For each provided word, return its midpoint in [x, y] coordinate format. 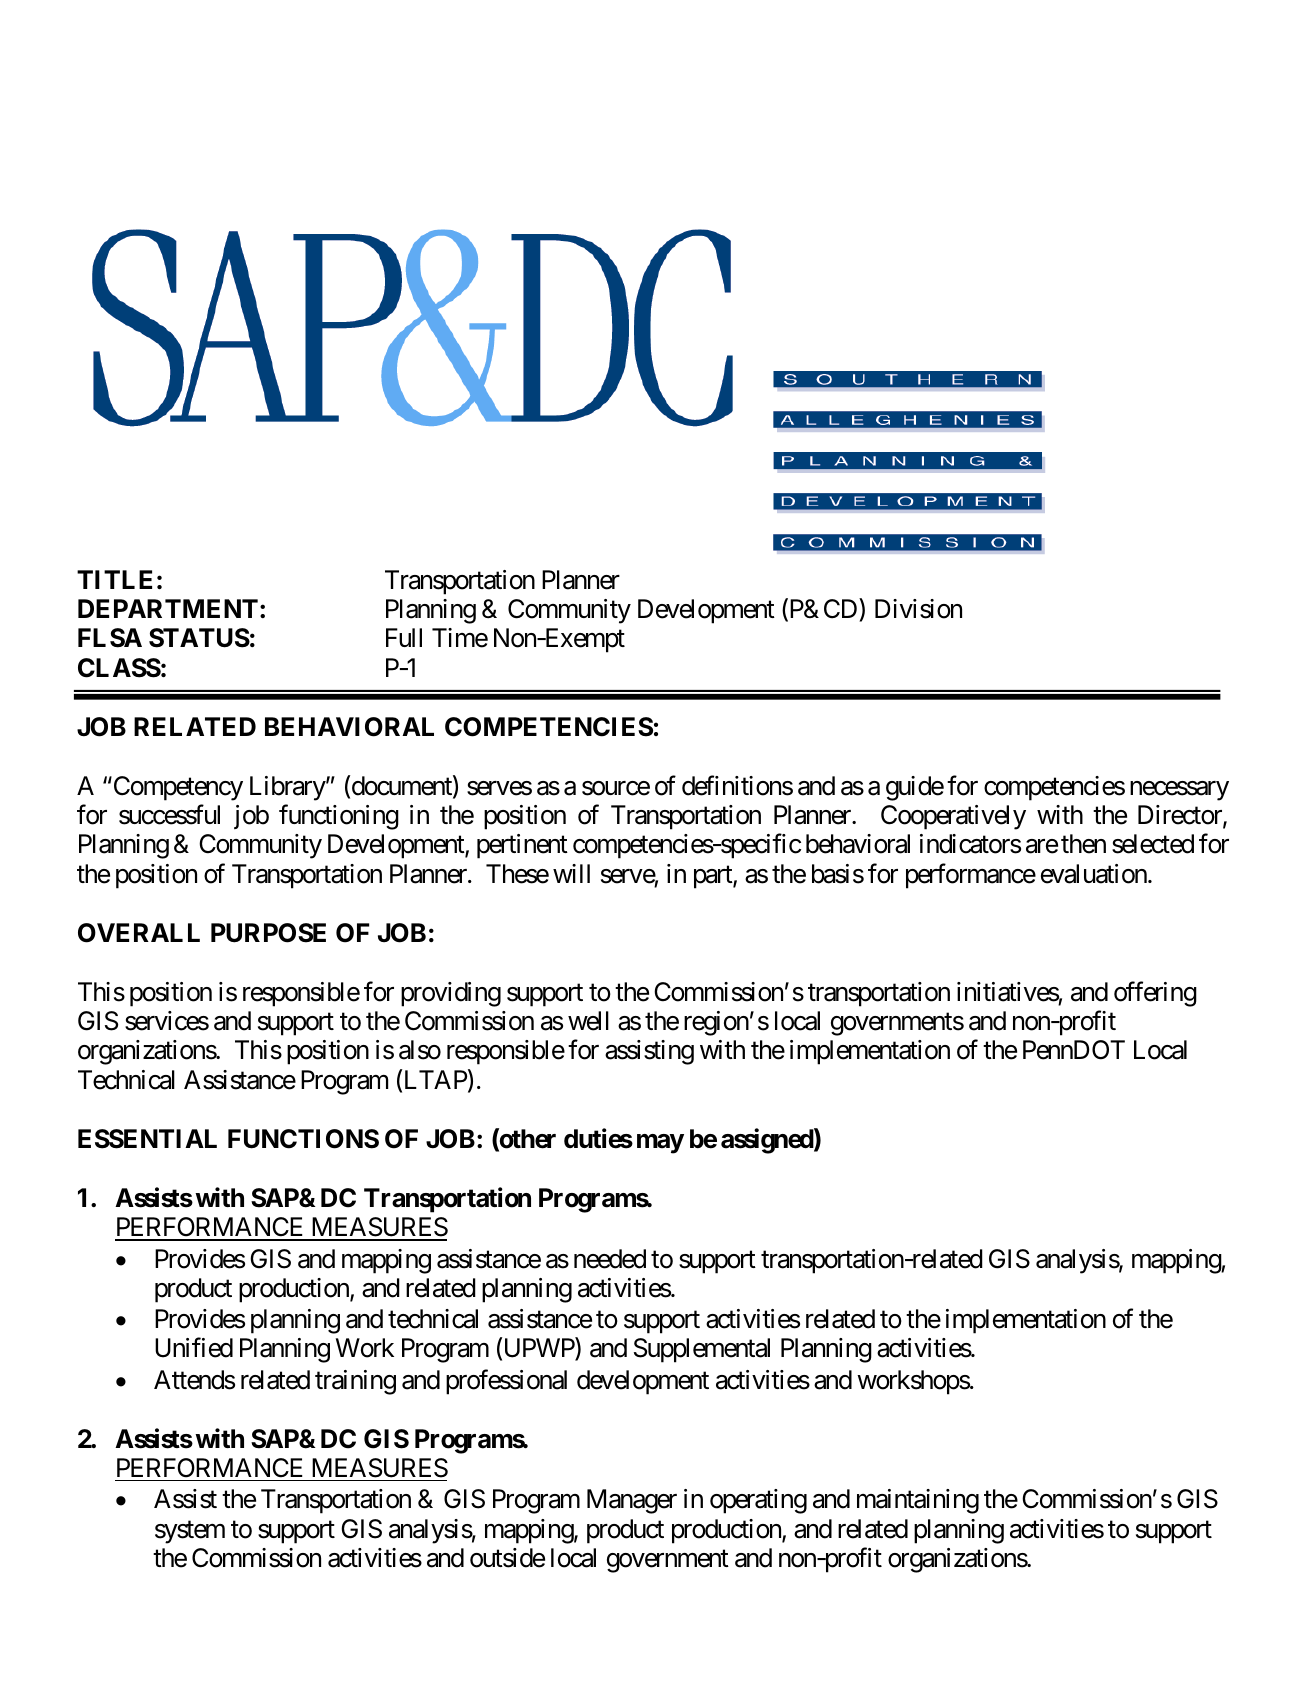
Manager [632, 1501]
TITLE [114, 579]
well [588, 1021]
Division [918, 609]
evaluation [1094, 874]
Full [404, 637]
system [190, 1532]
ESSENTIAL [147, 1139]
